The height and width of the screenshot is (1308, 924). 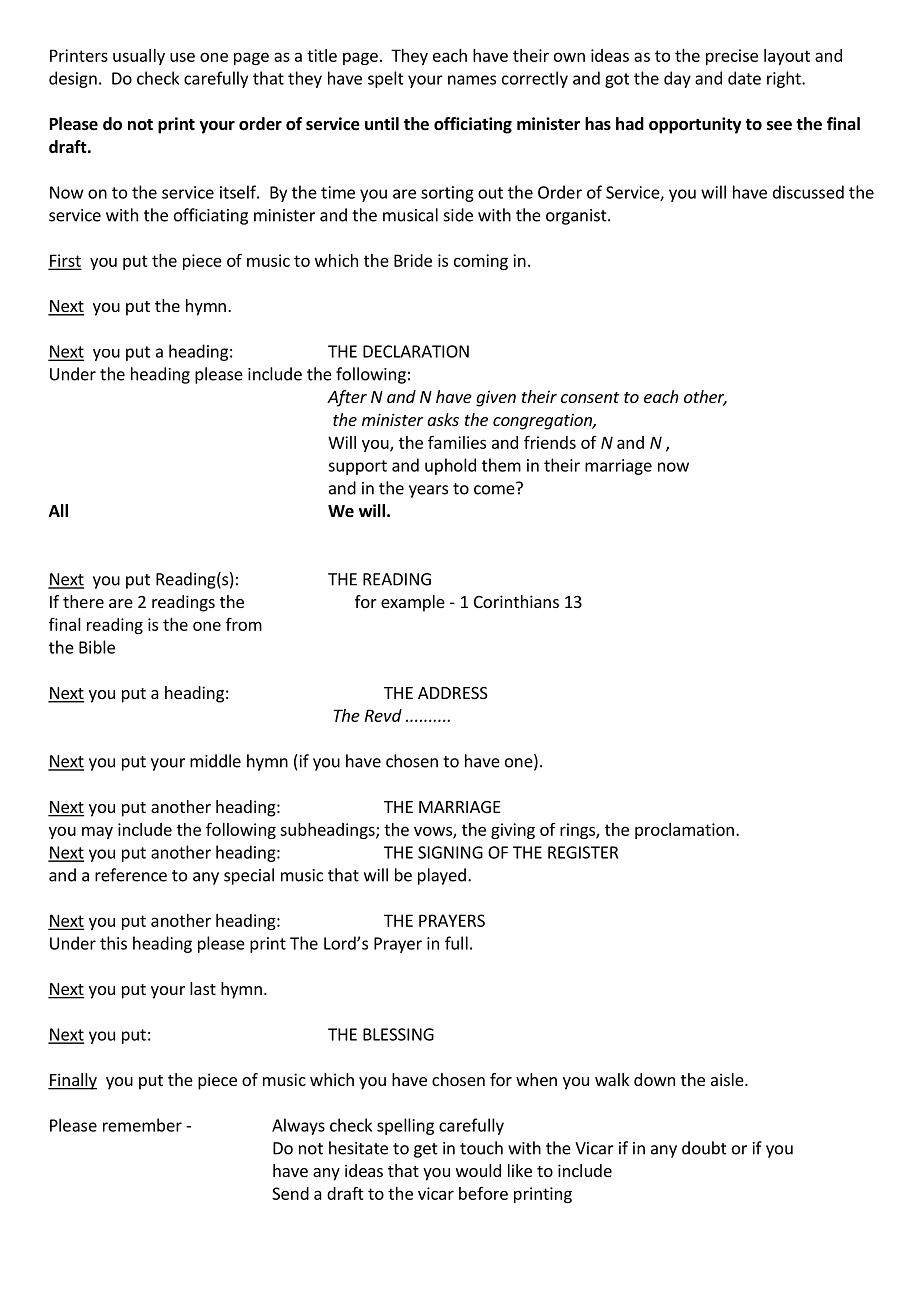 What do you see at coordinates (434, 832) in the screenshot?
I see `vows` at bounding box center [434, 832].
